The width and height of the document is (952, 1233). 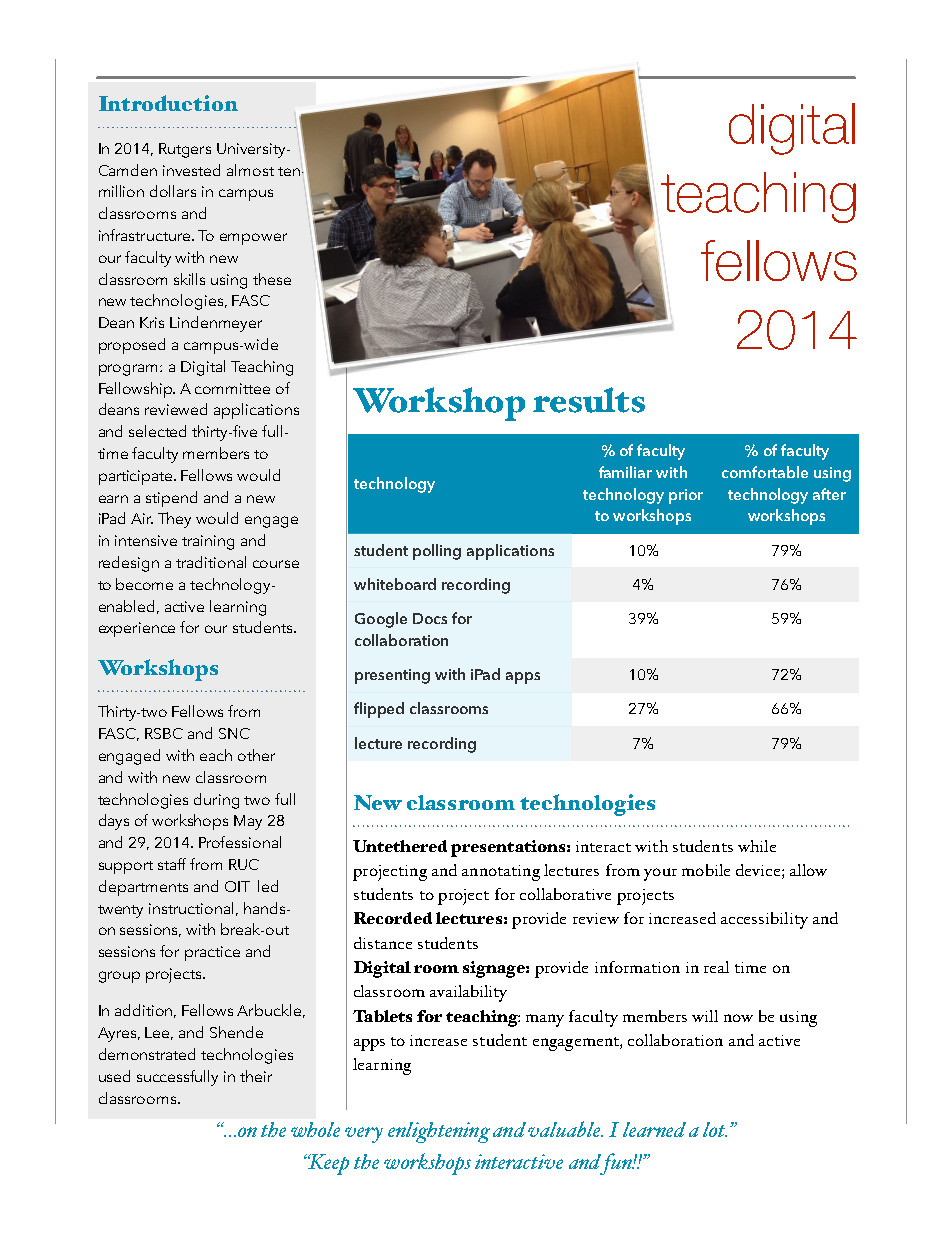 What do you see at coordinates (589, 400) in the document?
I see `results` at bounding box center [589, 400].
